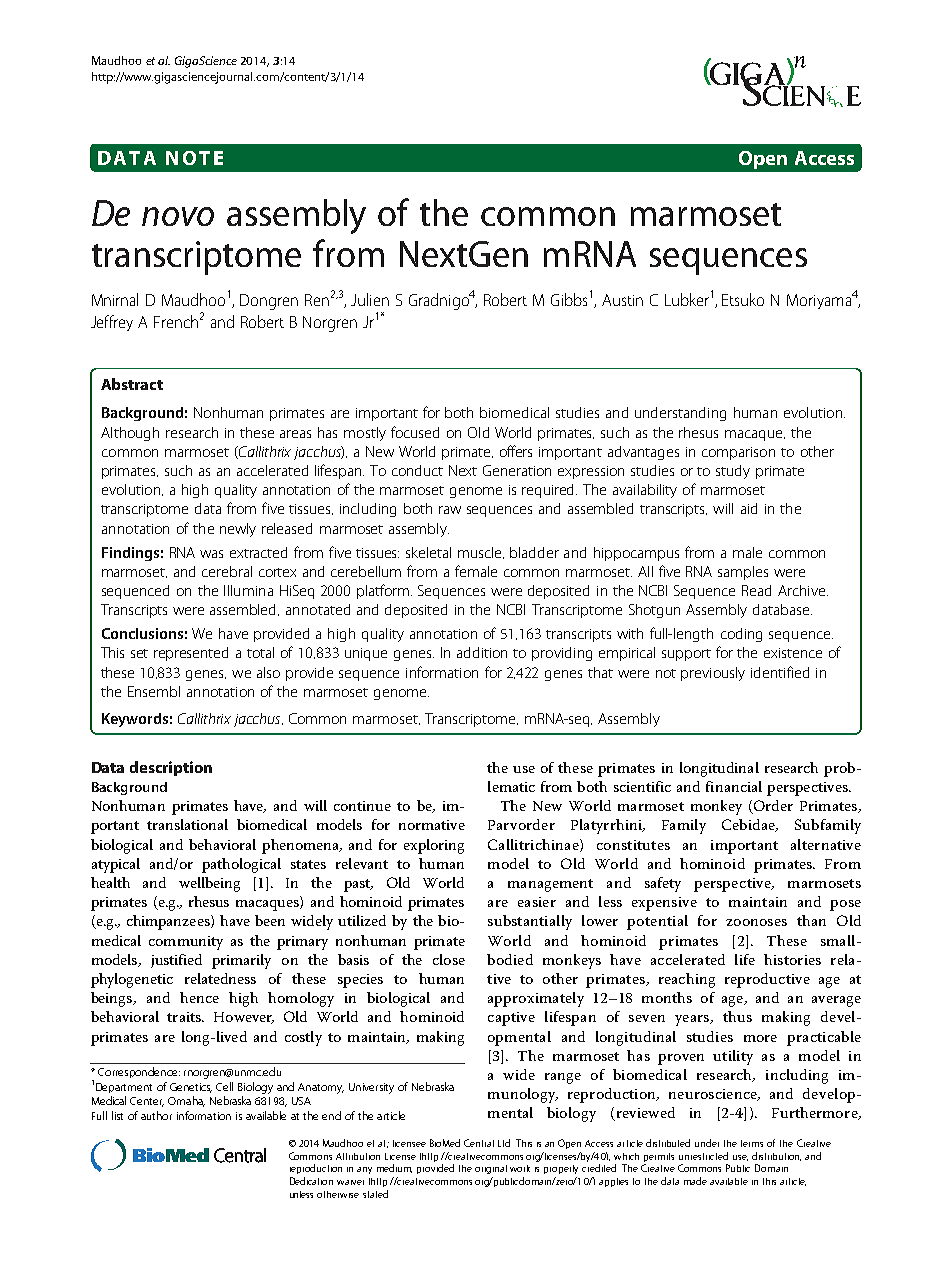 Image resolution: width=952 pixels, height=1270 pixels. What do you see at coordinates (154, 691) in the screenshot?
I see `Ensembl` at bounding box center [154, 691].
